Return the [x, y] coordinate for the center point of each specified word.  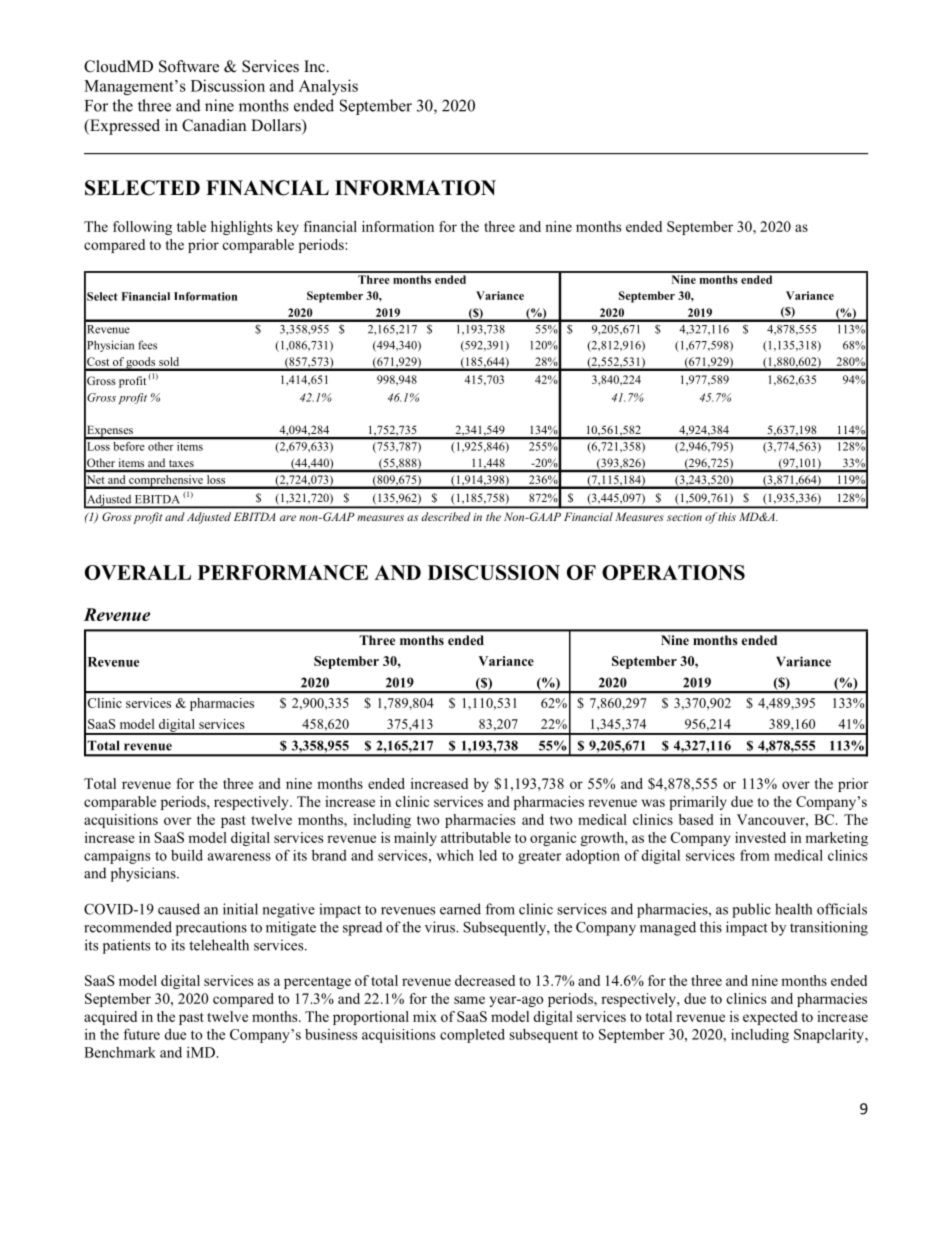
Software [189, 66]
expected [770, 1018]
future [142, 1034]
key [288, 228]
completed [472, 1036]
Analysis [328, 87]
